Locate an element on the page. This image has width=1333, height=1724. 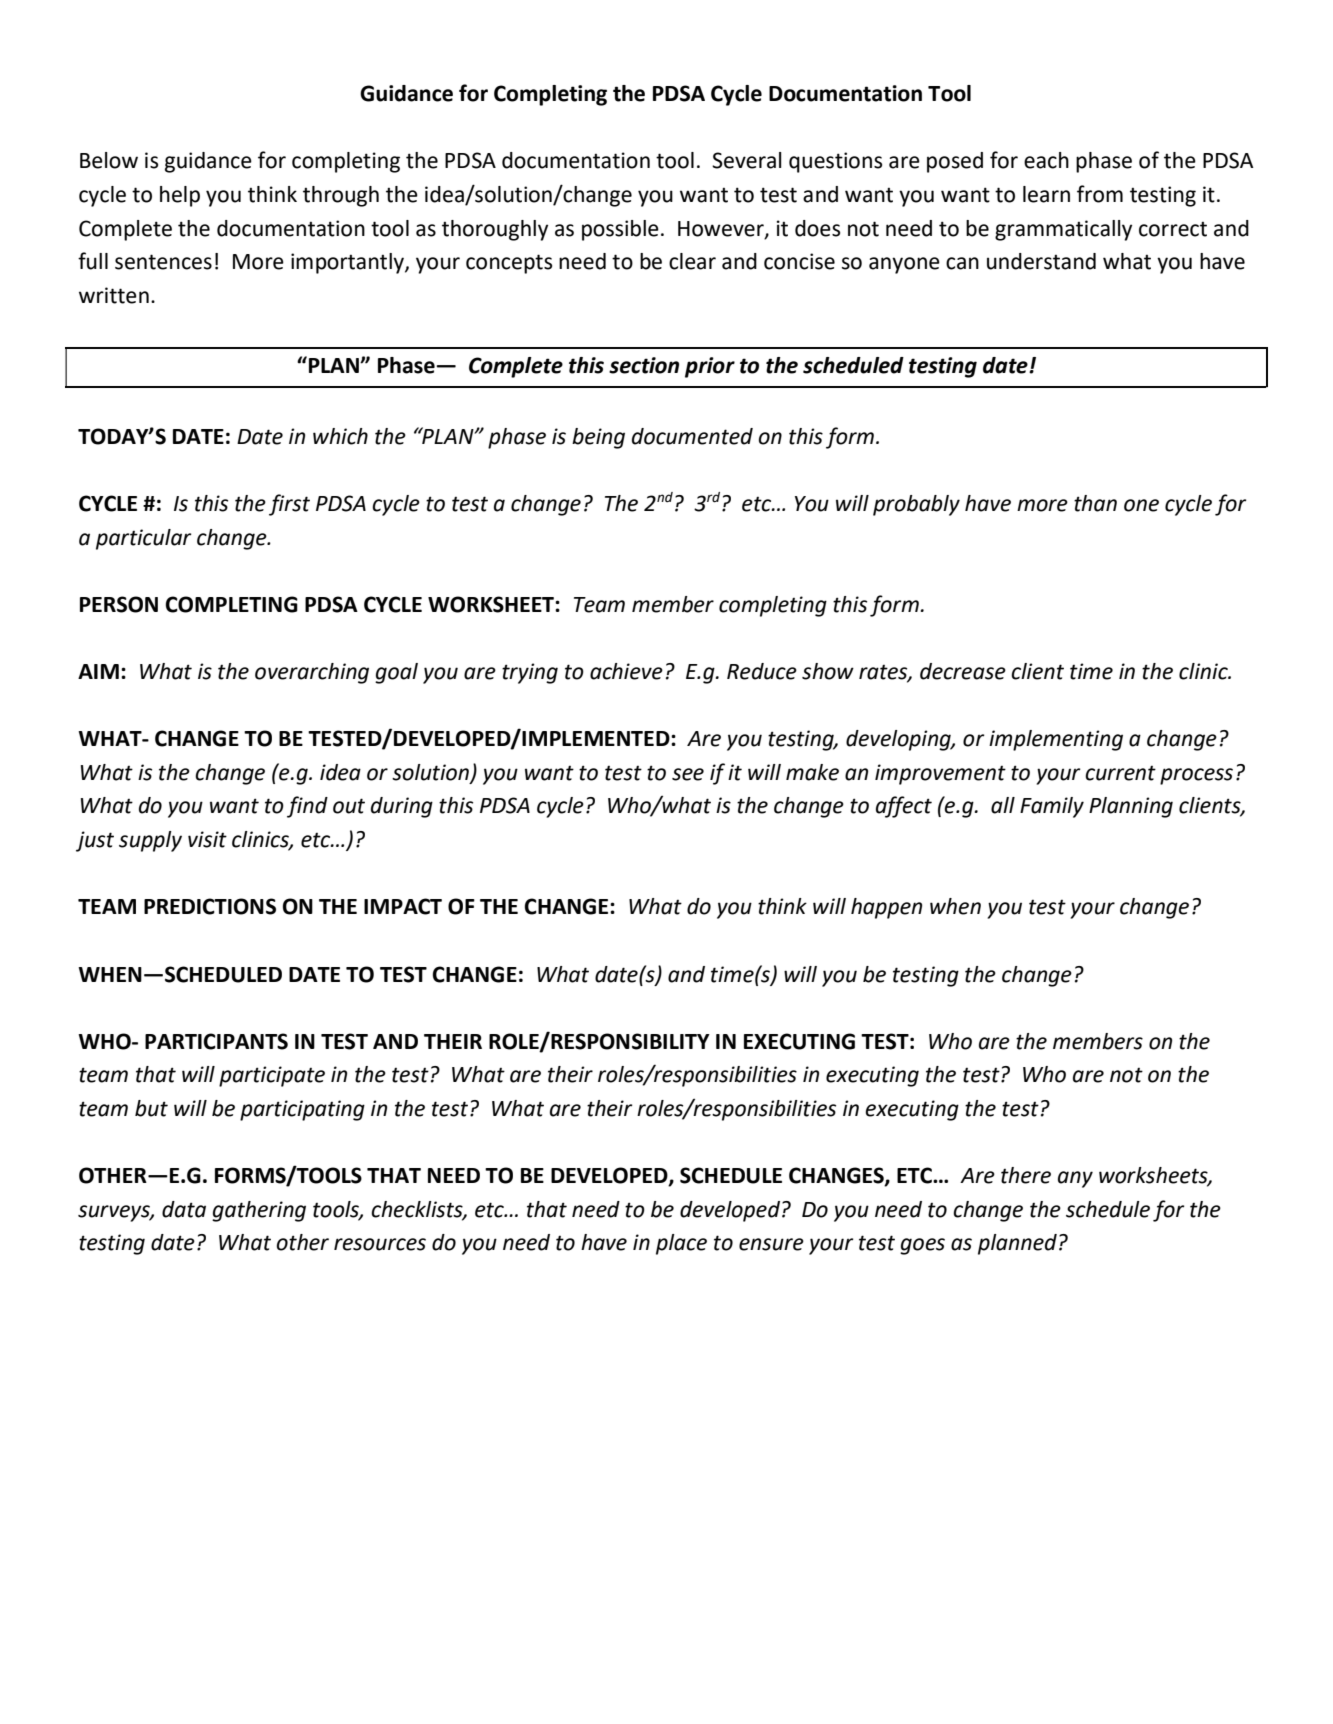
learn is located at coordinates (1046, 194).
